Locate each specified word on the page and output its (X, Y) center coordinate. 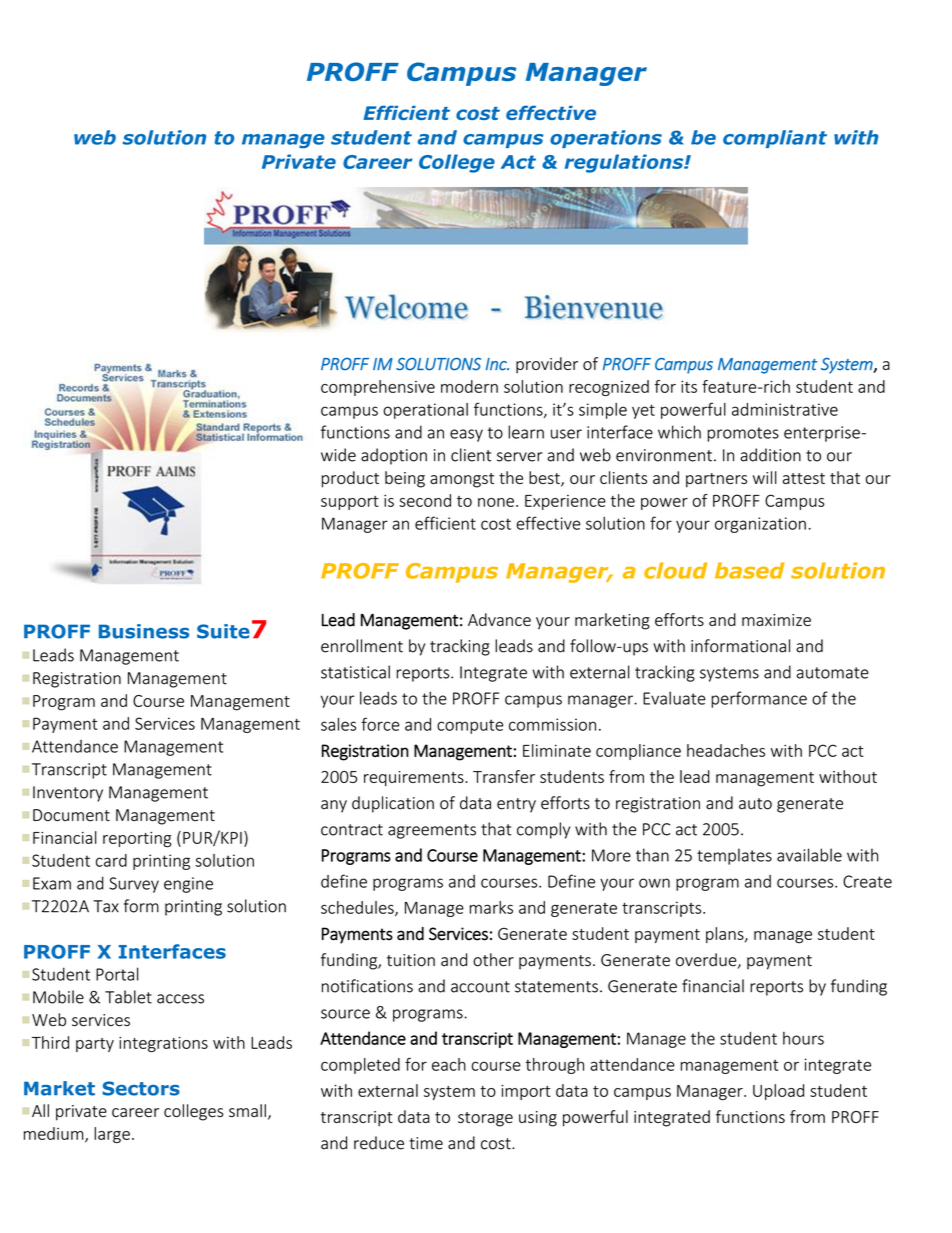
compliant (775, 139)
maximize (776, 620)
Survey (134, 885)
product (350, 479)
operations (606, 139)
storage (485, 1119)
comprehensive (378, 388)
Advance (499, 619)
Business (144, 631)
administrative (785, 409)
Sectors (141, 1088)
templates (734, 856)
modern (469, 386)
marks (491, 907)
